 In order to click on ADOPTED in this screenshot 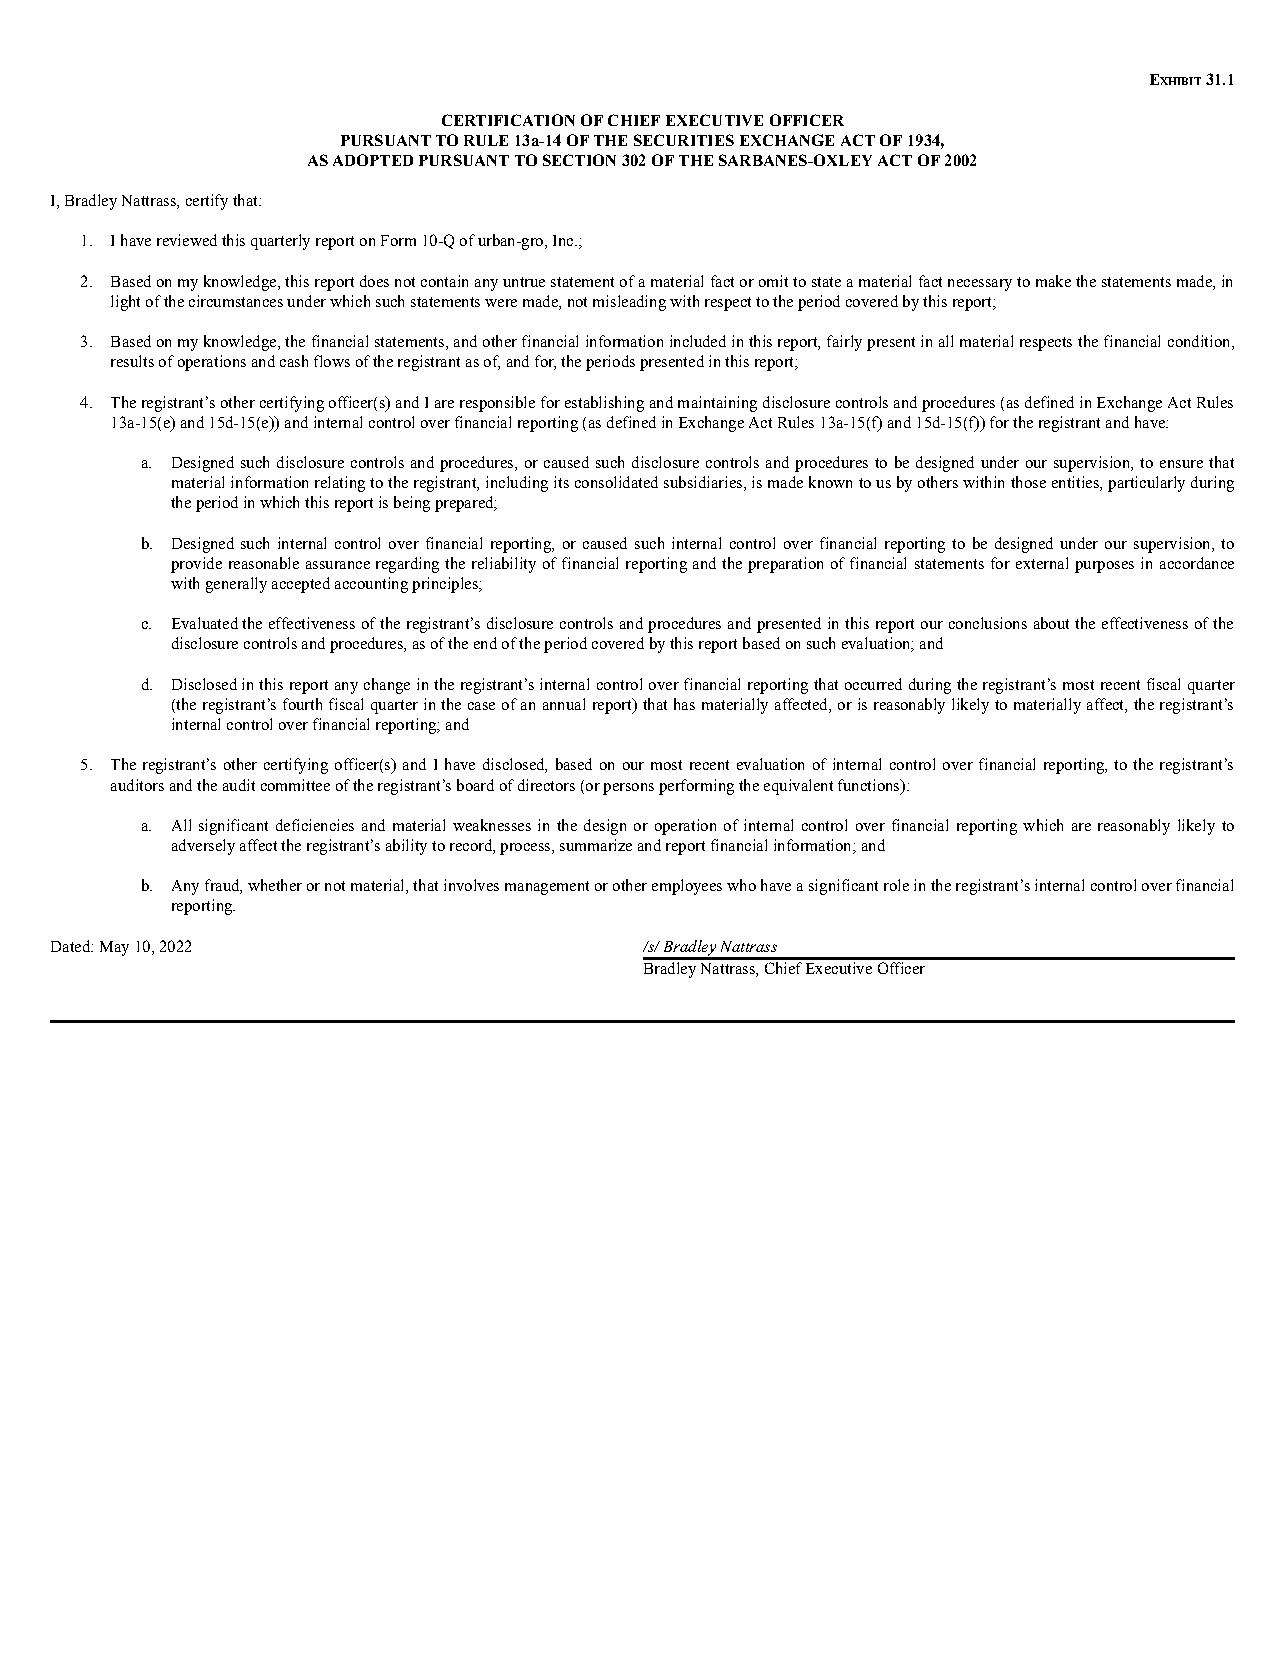, I will do `click(373, 160)`.
